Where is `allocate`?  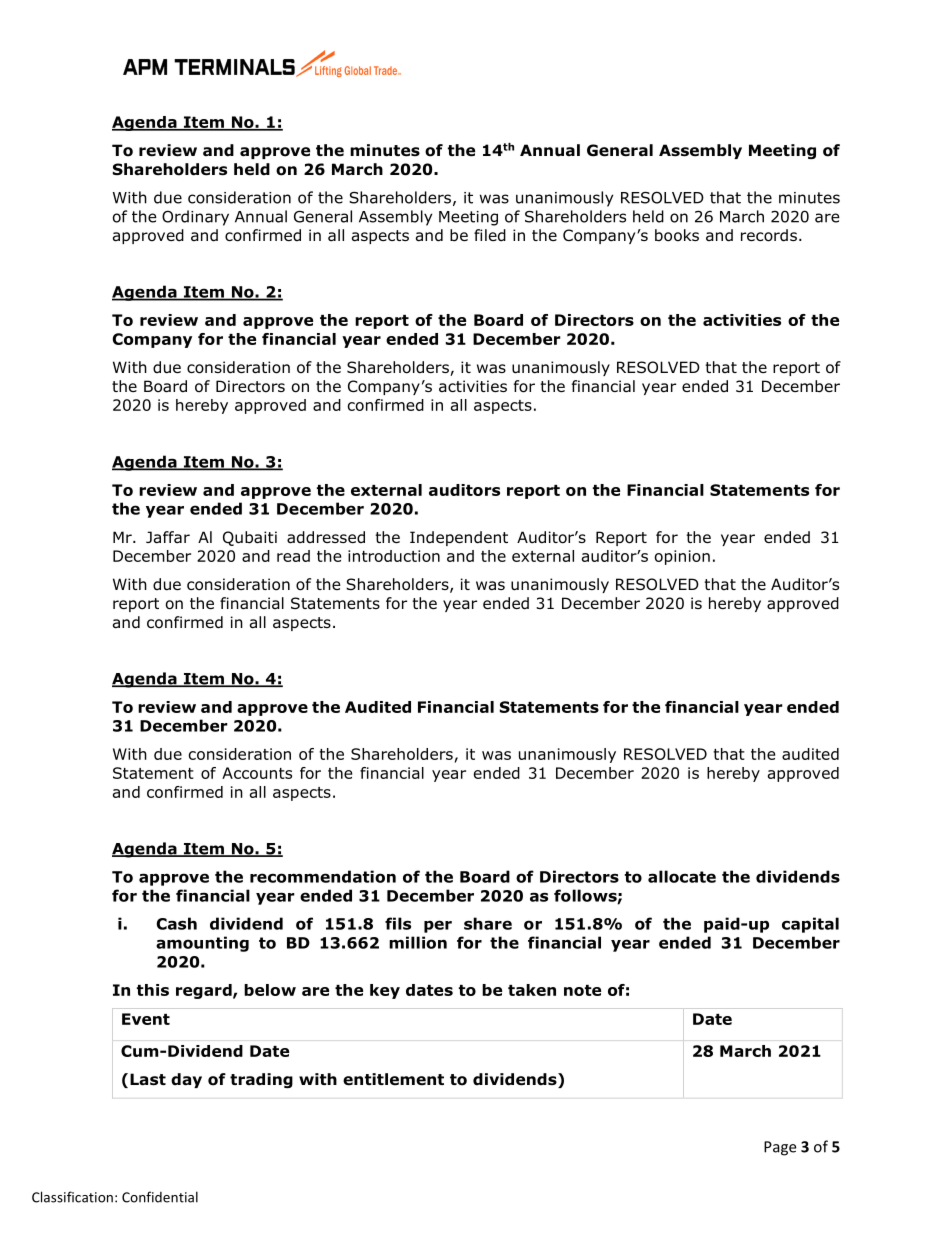
allocate is located at coordinates (682, 876).
